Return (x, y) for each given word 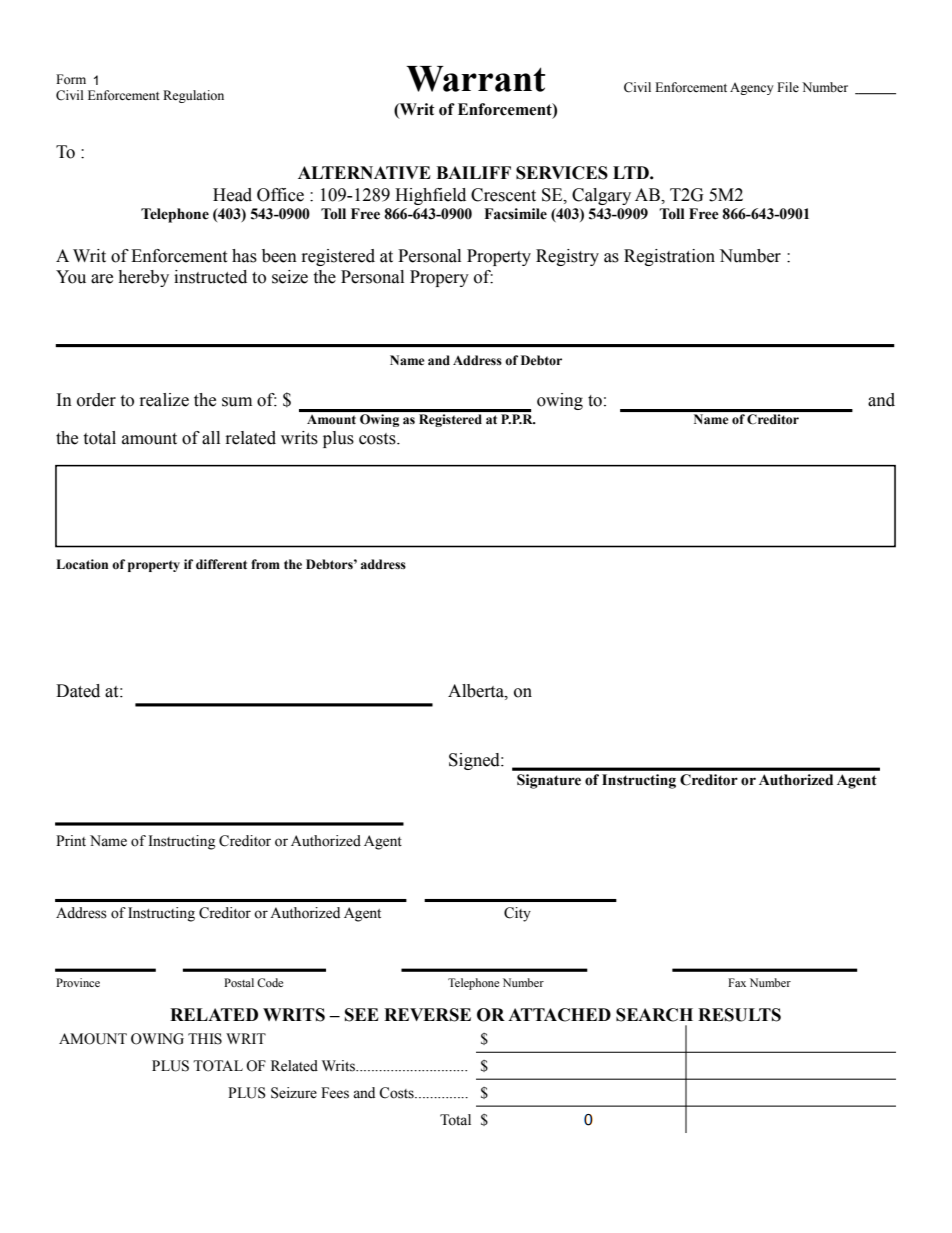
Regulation (193, 96)
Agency (752, 89)
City (517, 914)
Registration (669, 257)
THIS (205, 1039)
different (221, 564)
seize (290, 277)
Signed (475, 761)
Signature (549, 781)
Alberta (477, 691)
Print (71, 840)
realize (164, 400)
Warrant (475, 79)
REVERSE (427, 1015)
